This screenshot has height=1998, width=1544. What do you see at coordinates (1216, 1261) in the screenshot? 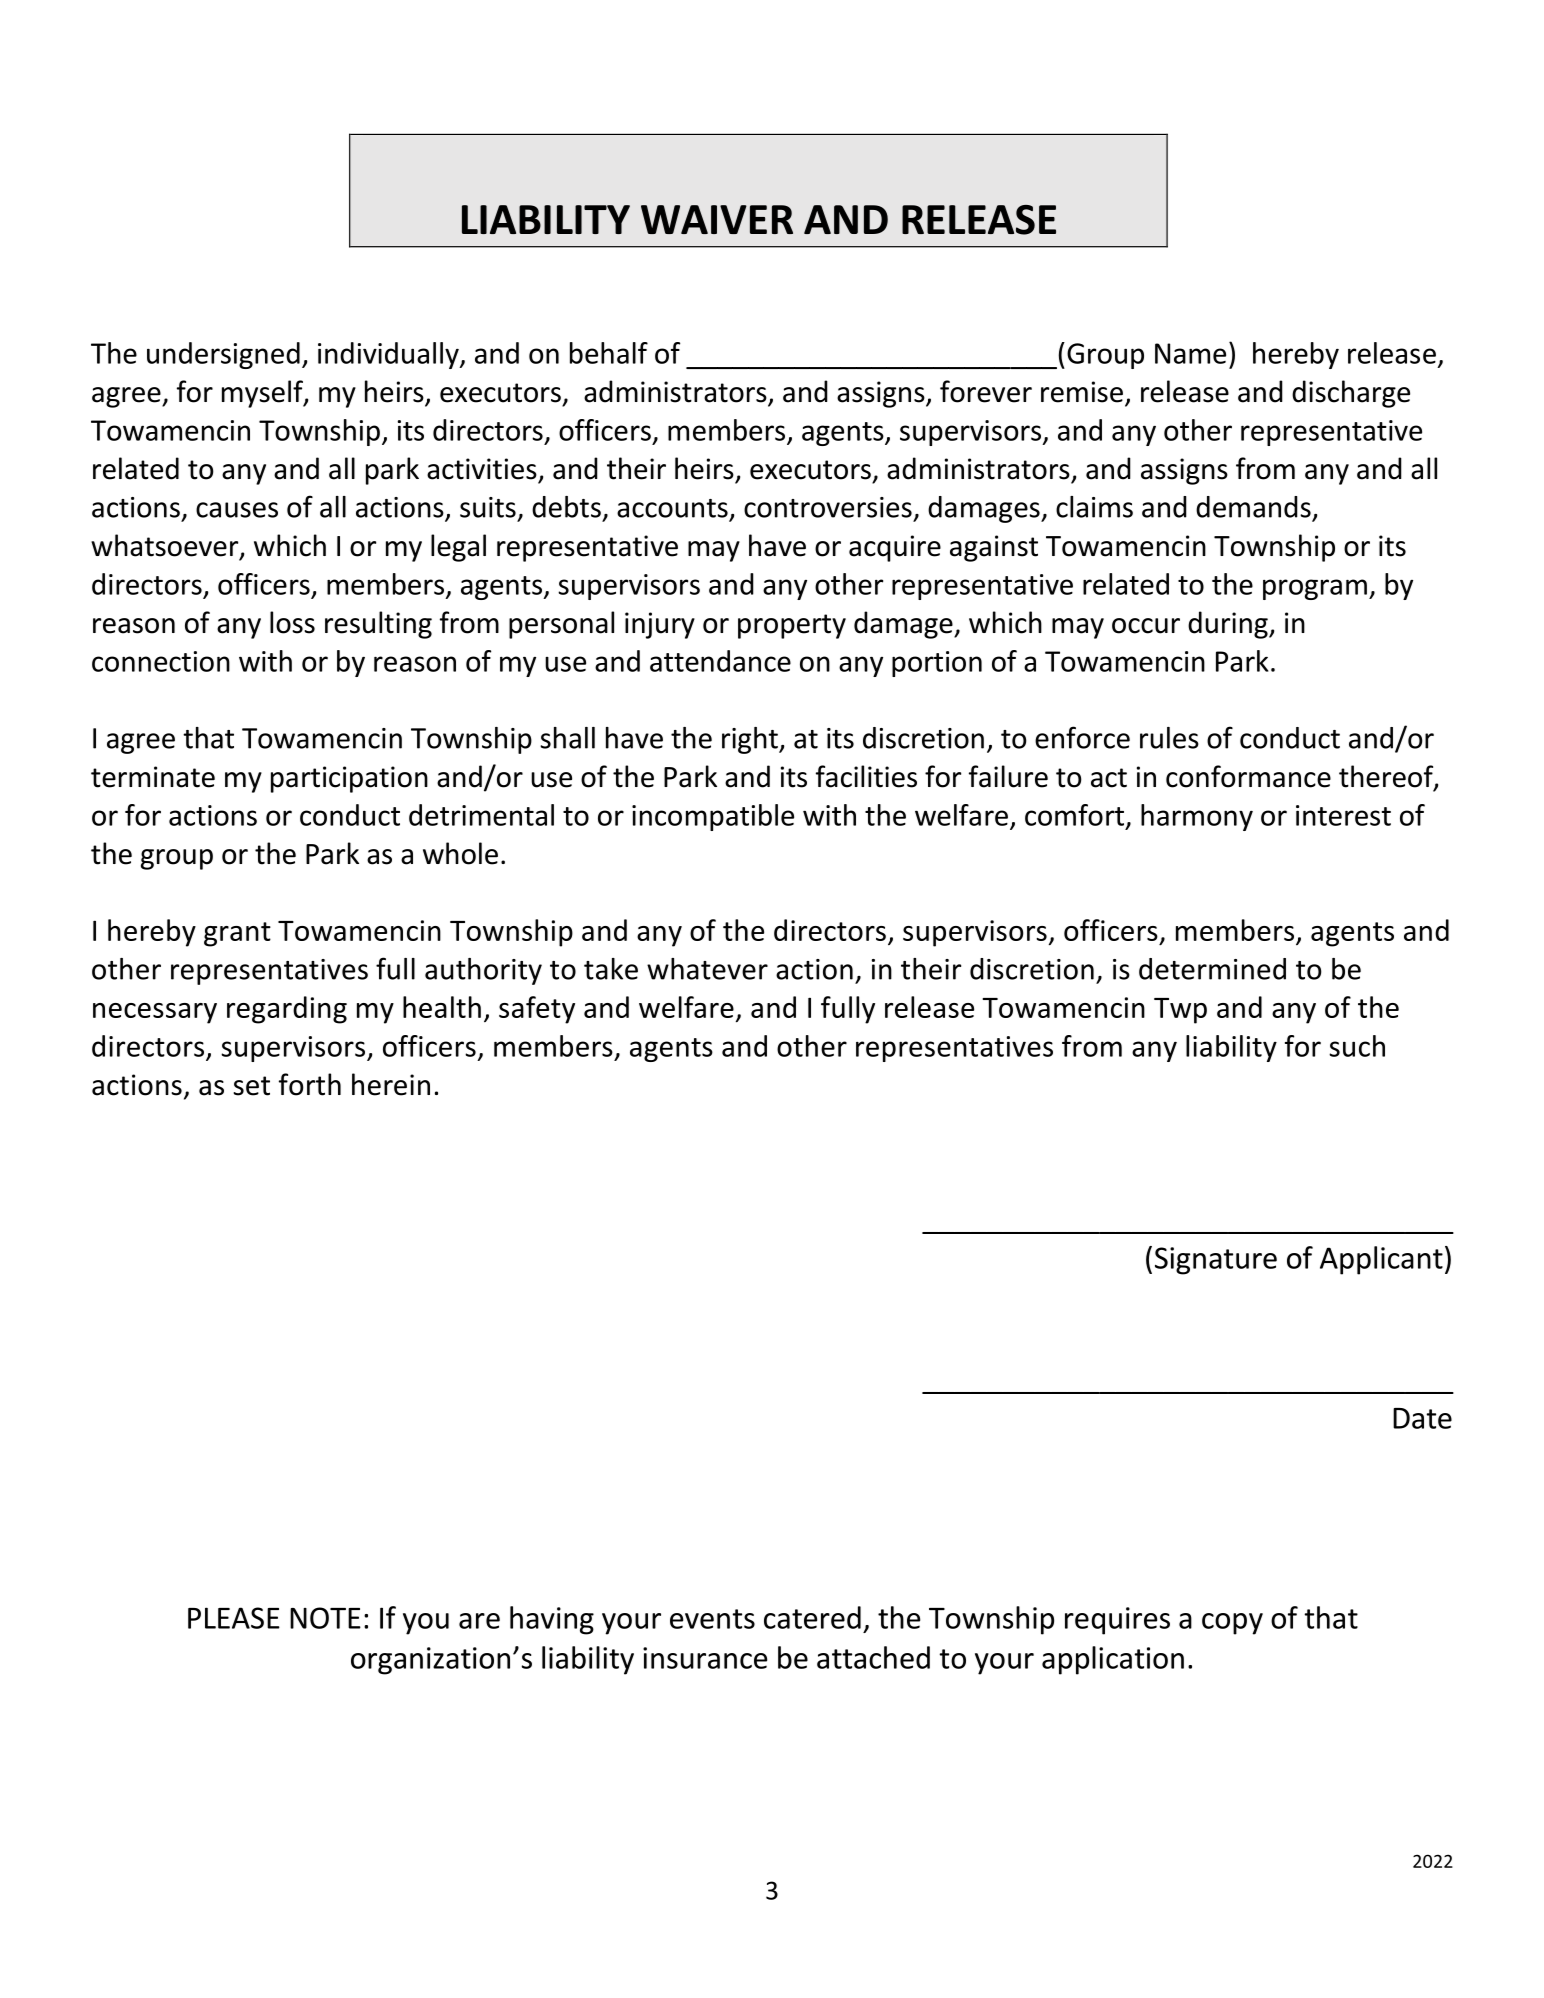
I see `Signature` at bounding box center [1216, 1261].
